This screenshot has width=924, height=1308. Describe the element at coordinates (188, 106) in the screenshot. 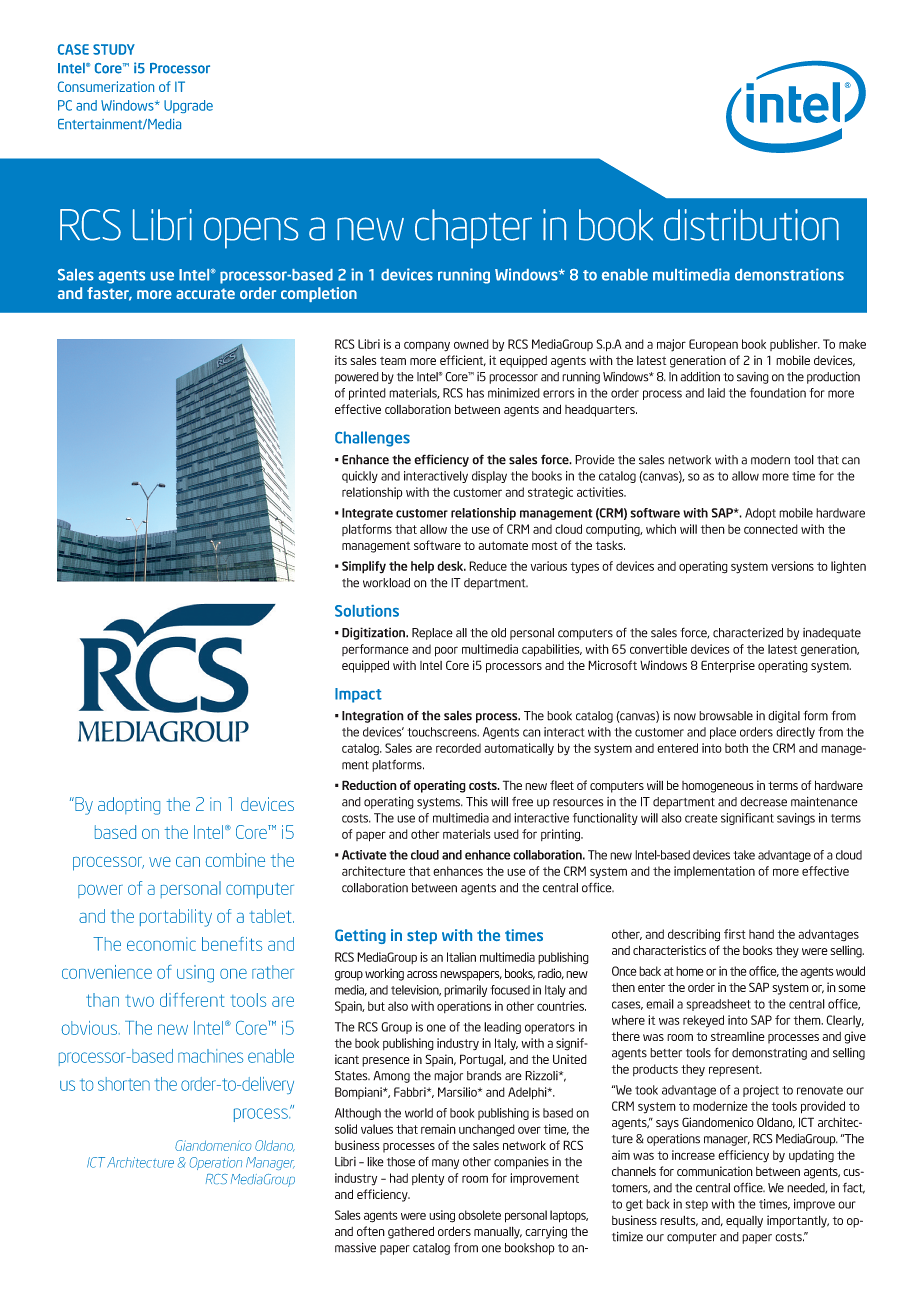

I see `Upgrade` at that location.
